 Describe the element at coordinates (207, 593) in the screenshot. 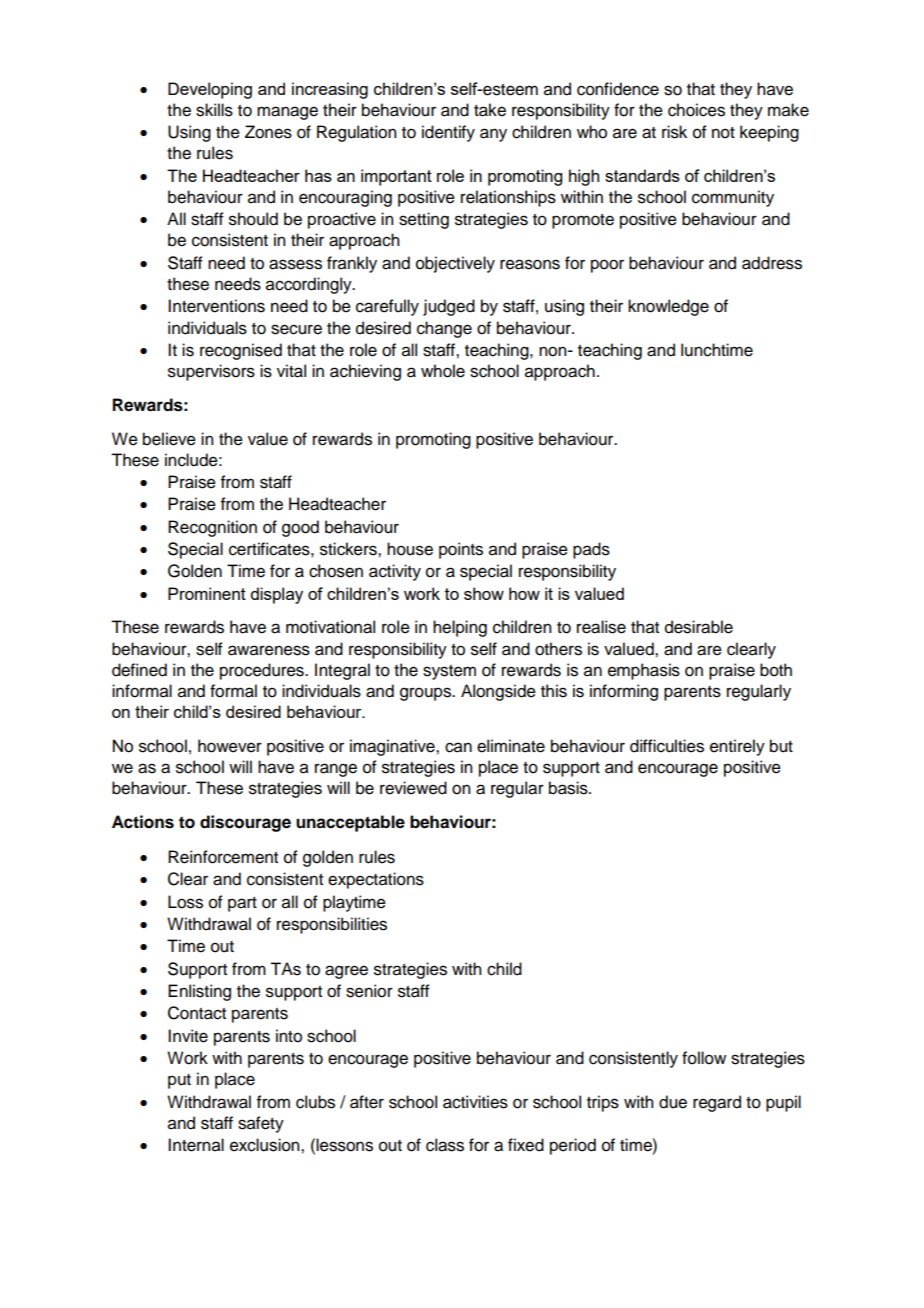

I see `Prominent` at that location.
